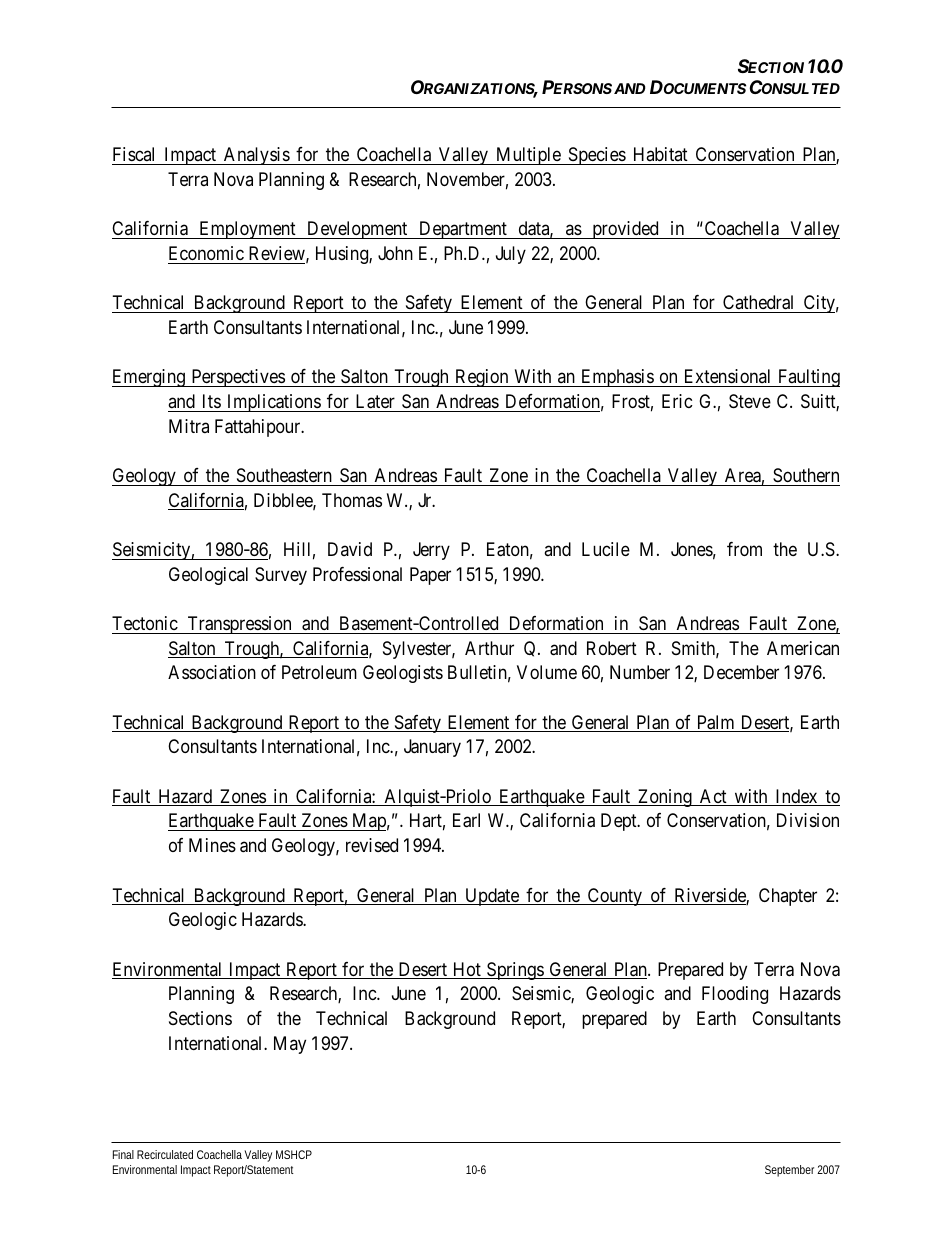  Describe the element at coordinates (661, 154) in the screenshot. I see `Habitat` at that location.
